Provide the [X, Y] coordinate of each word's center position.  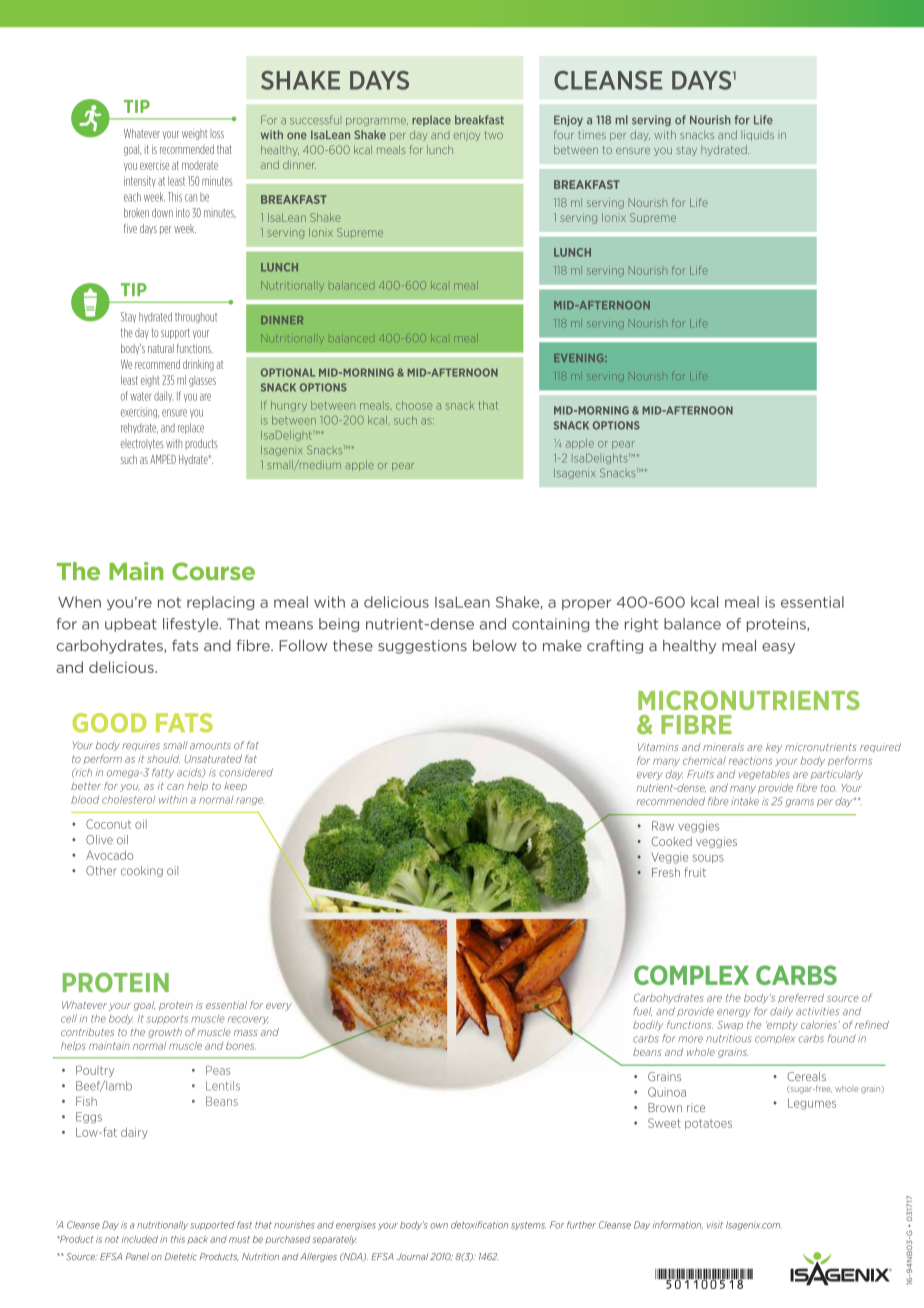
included [140, 1239]
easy [778, 648]
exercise [154, 165]
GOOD [109, 723]
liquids [757, 135]
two [494, 135]
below [495, 646]
